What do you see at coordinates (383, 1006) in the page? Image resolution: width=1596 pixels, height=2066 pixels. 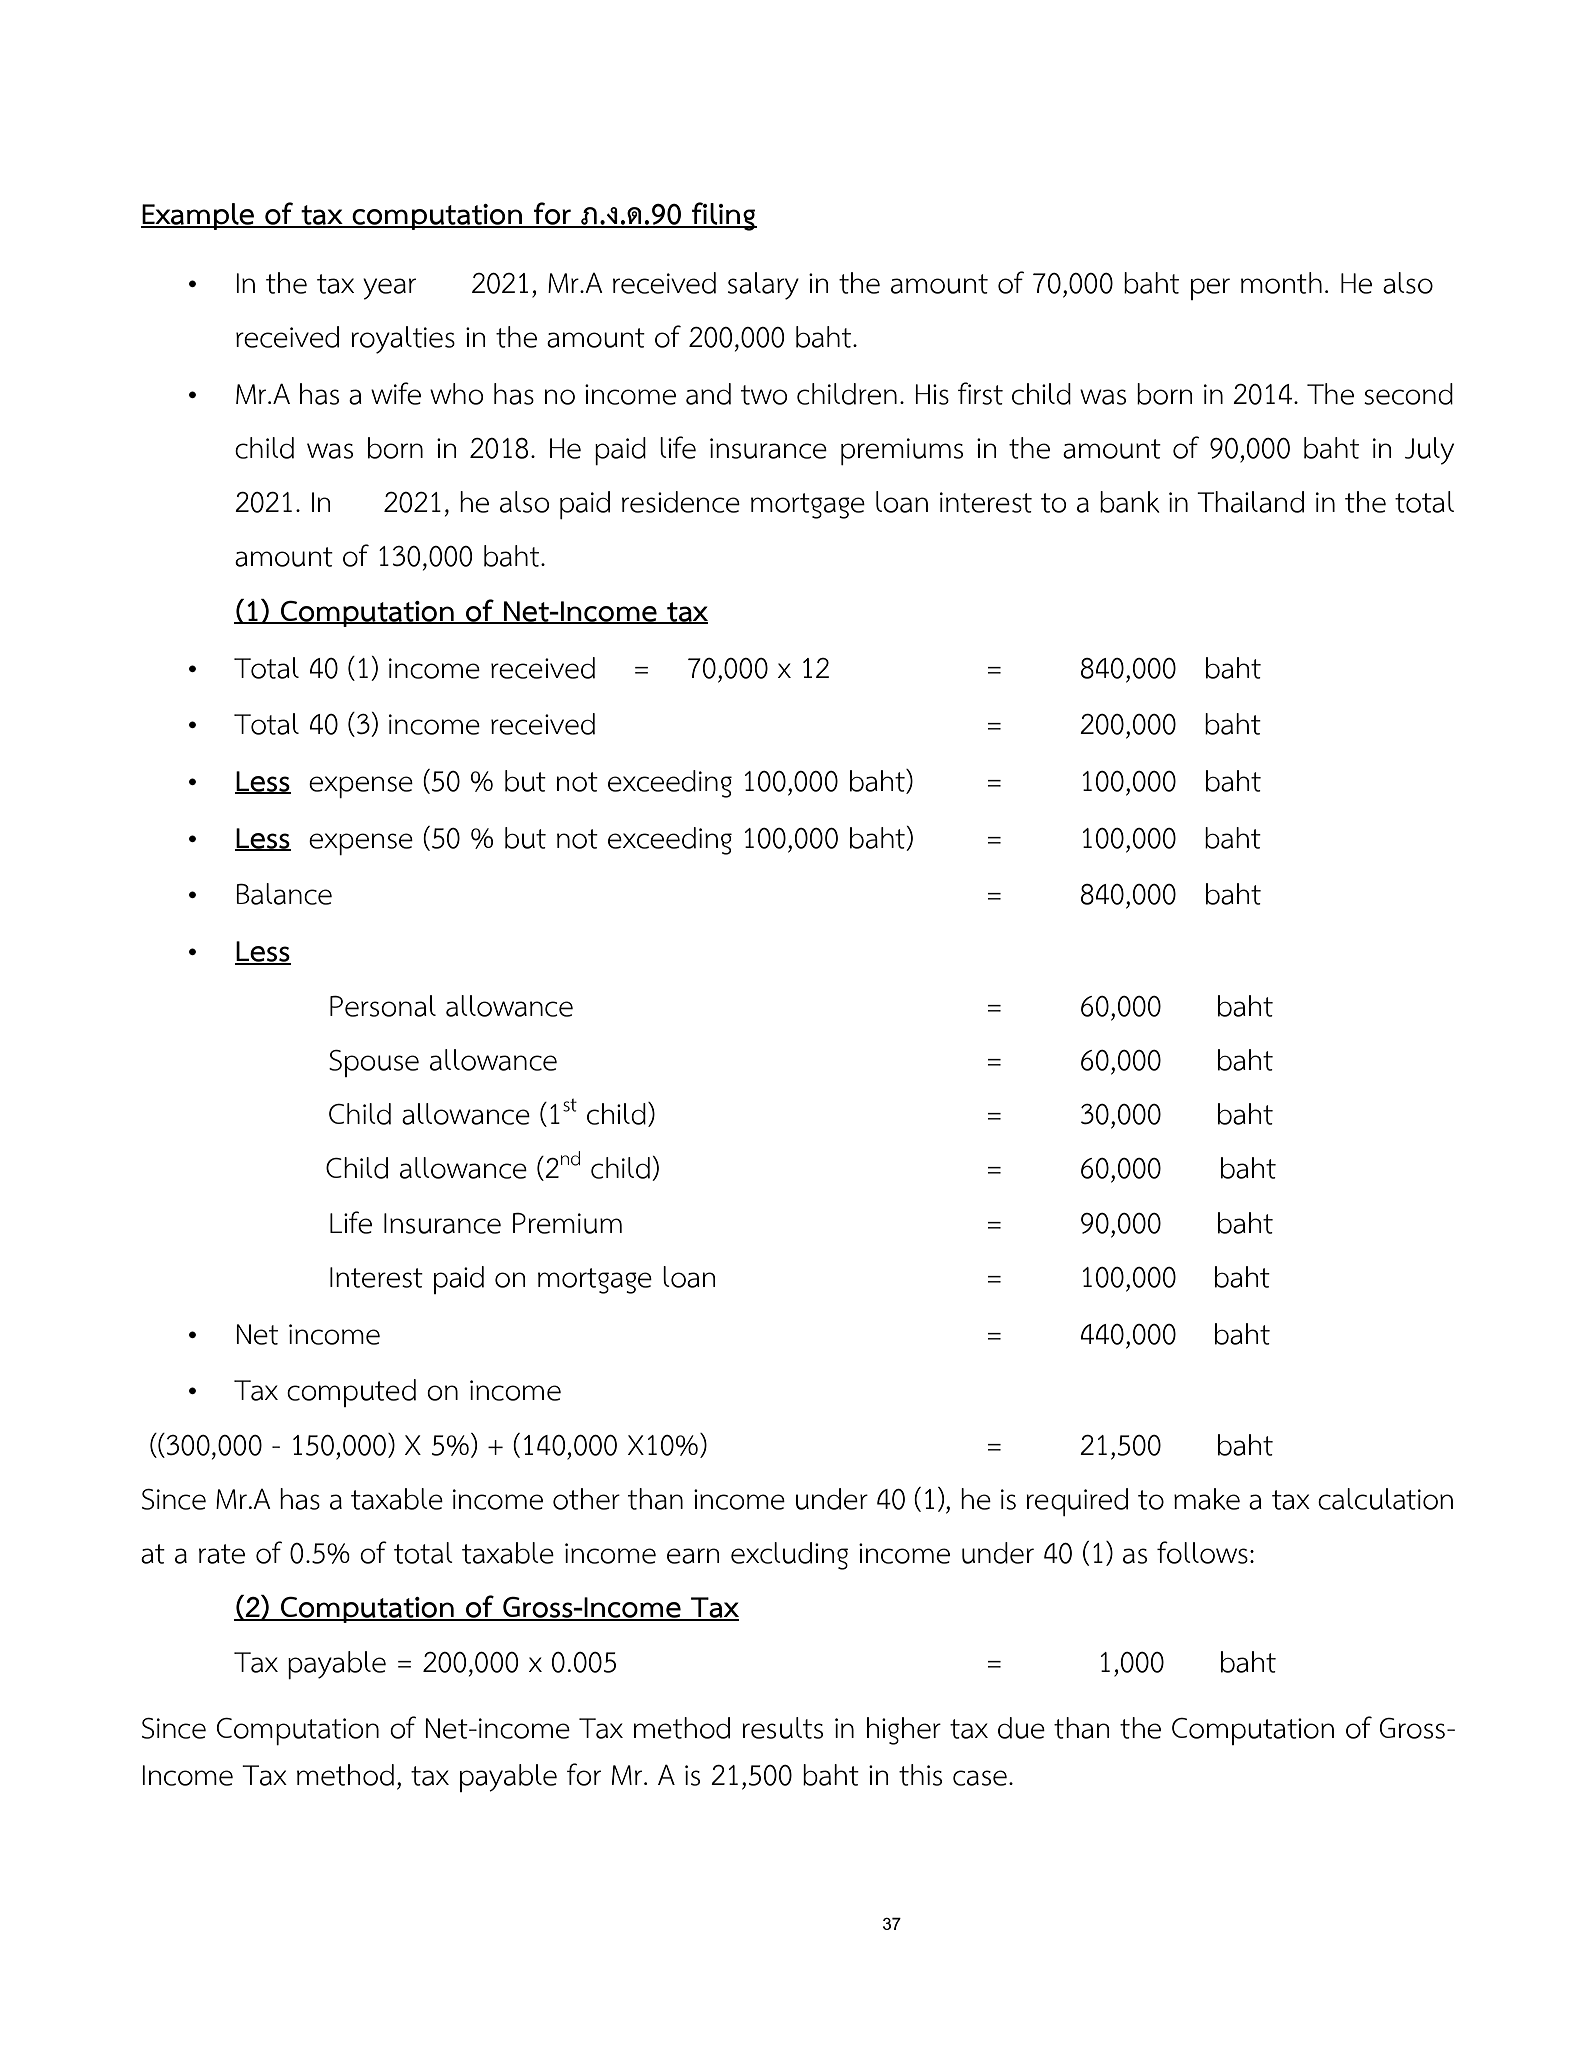 I see `Personal` at bounding box center [383, 1006].
